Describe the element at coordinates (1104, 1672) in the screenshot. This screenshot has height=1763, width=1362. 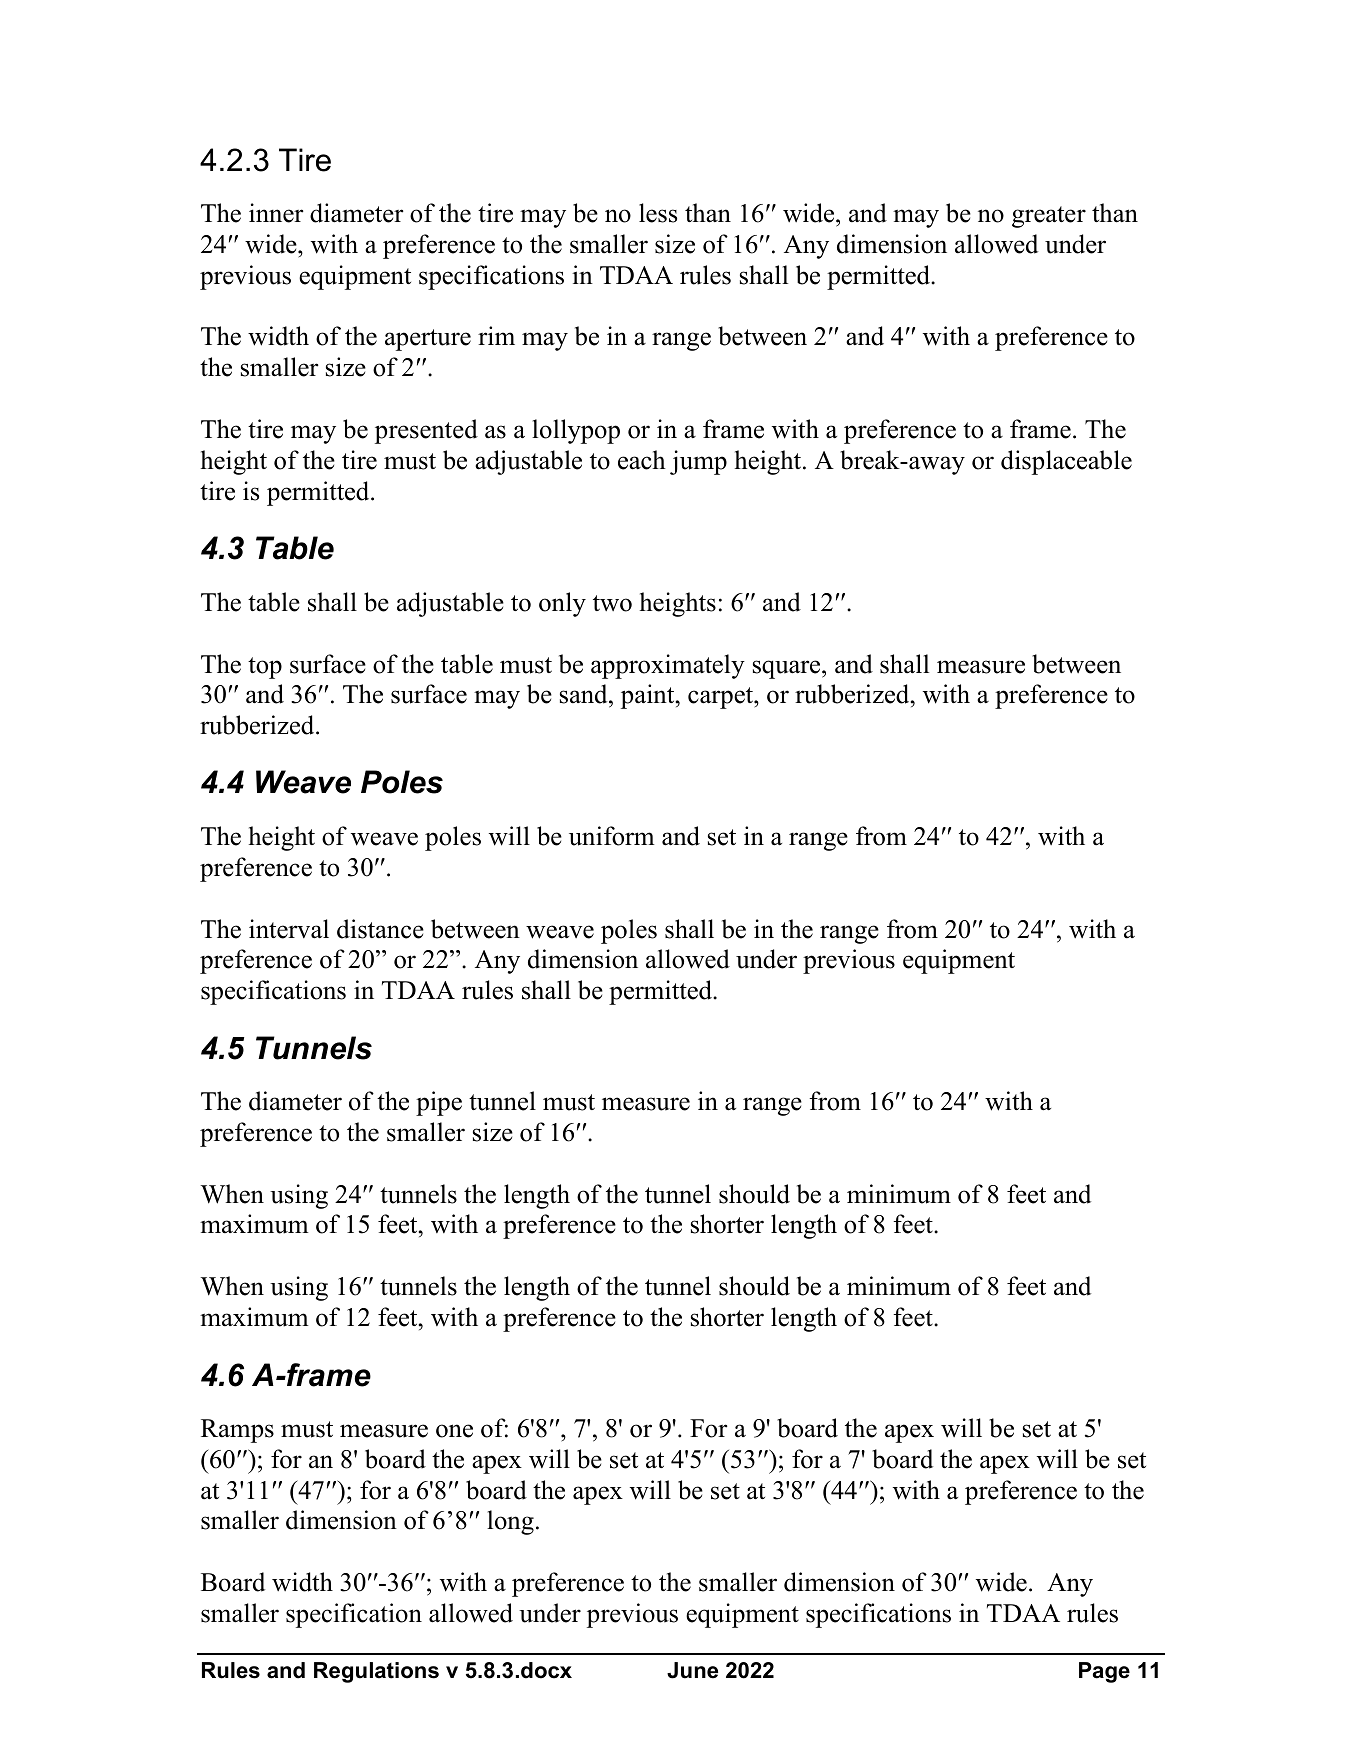
I see `Page` at that location.
